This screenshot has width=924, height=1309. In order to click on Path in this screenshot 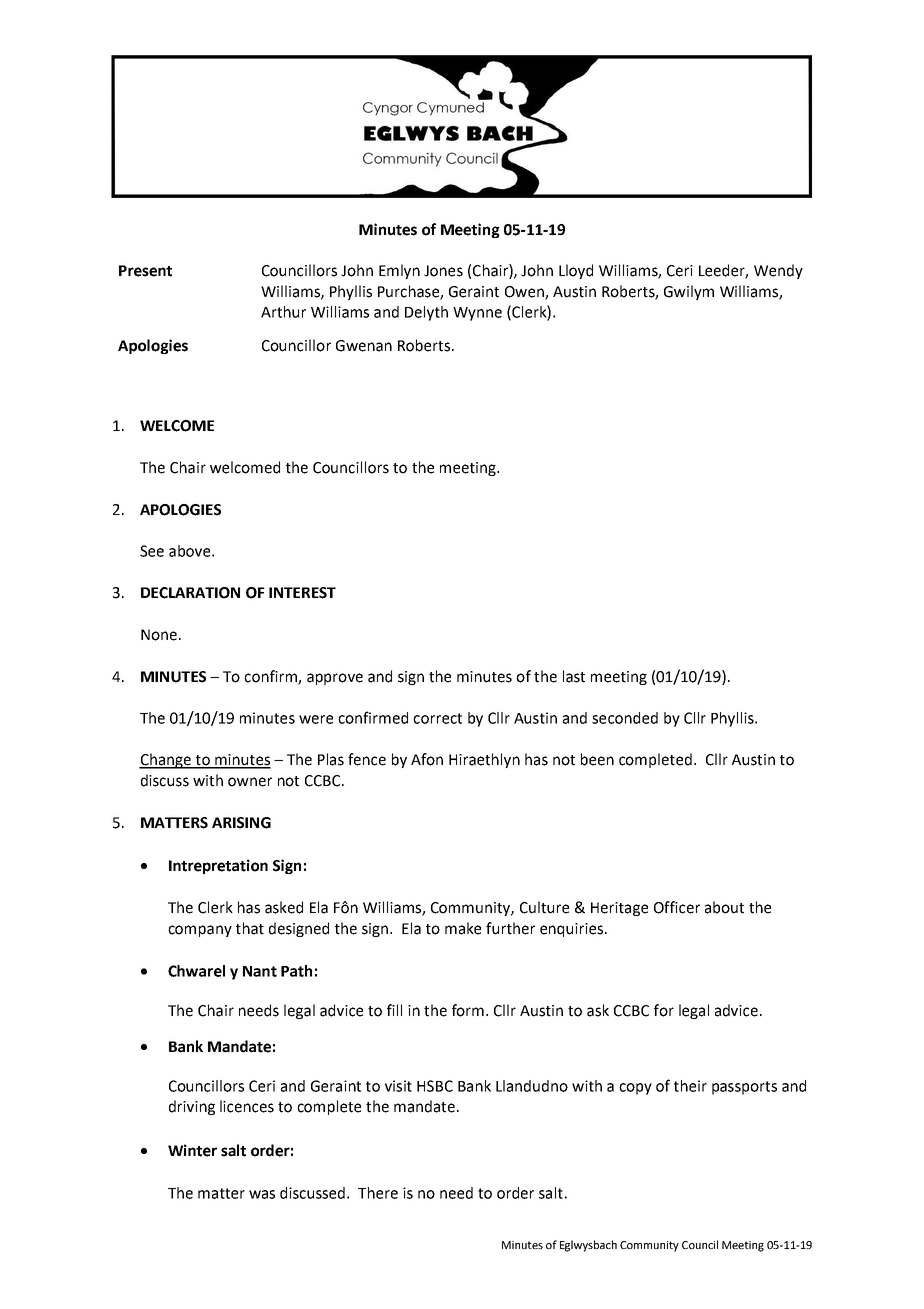, I will do `click(296, 971)`.
